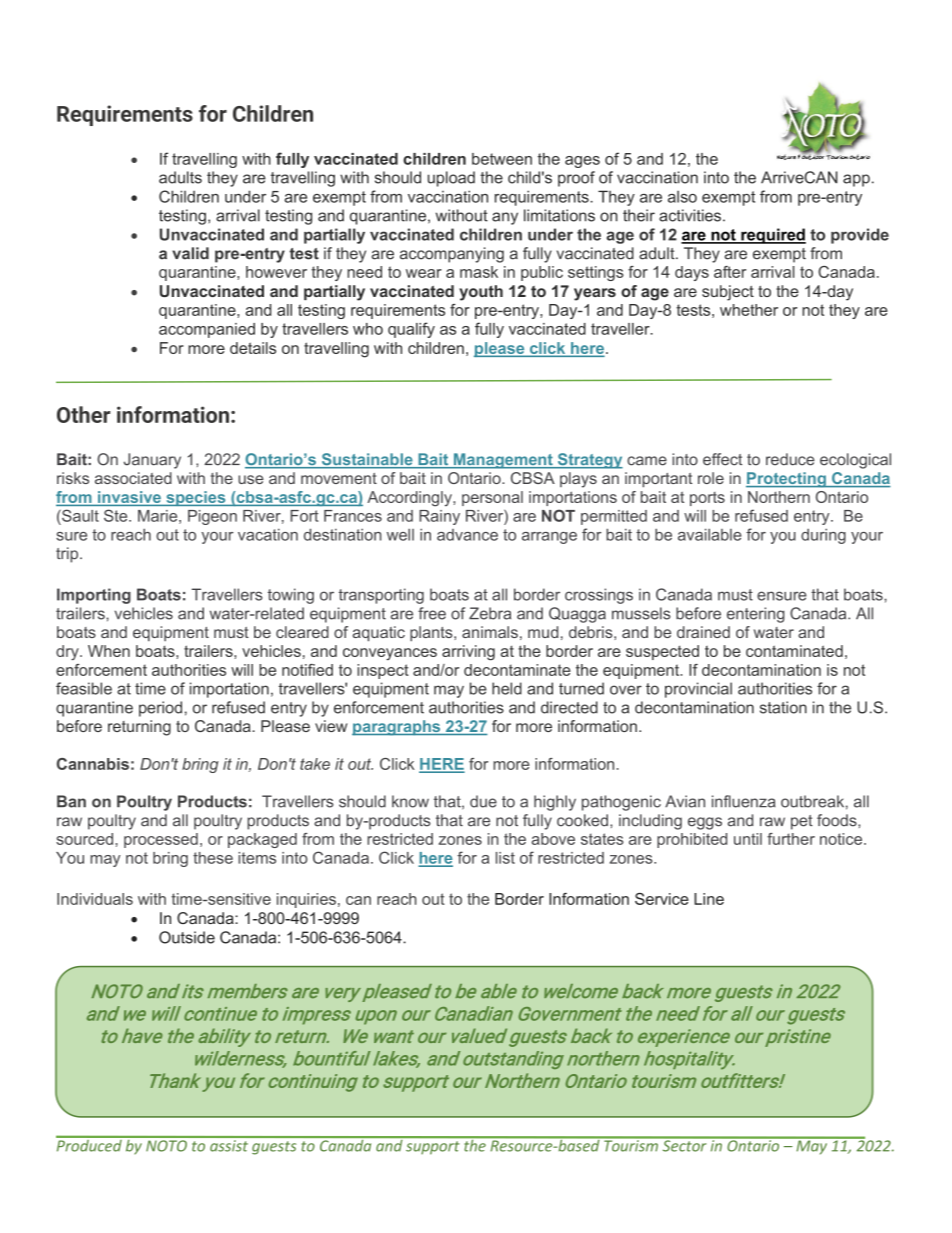 The height and width of the screenshot is (1233, 952). Describe the element at coordinates (411, 330) in the screenshot. I see `qualify` at that location.
